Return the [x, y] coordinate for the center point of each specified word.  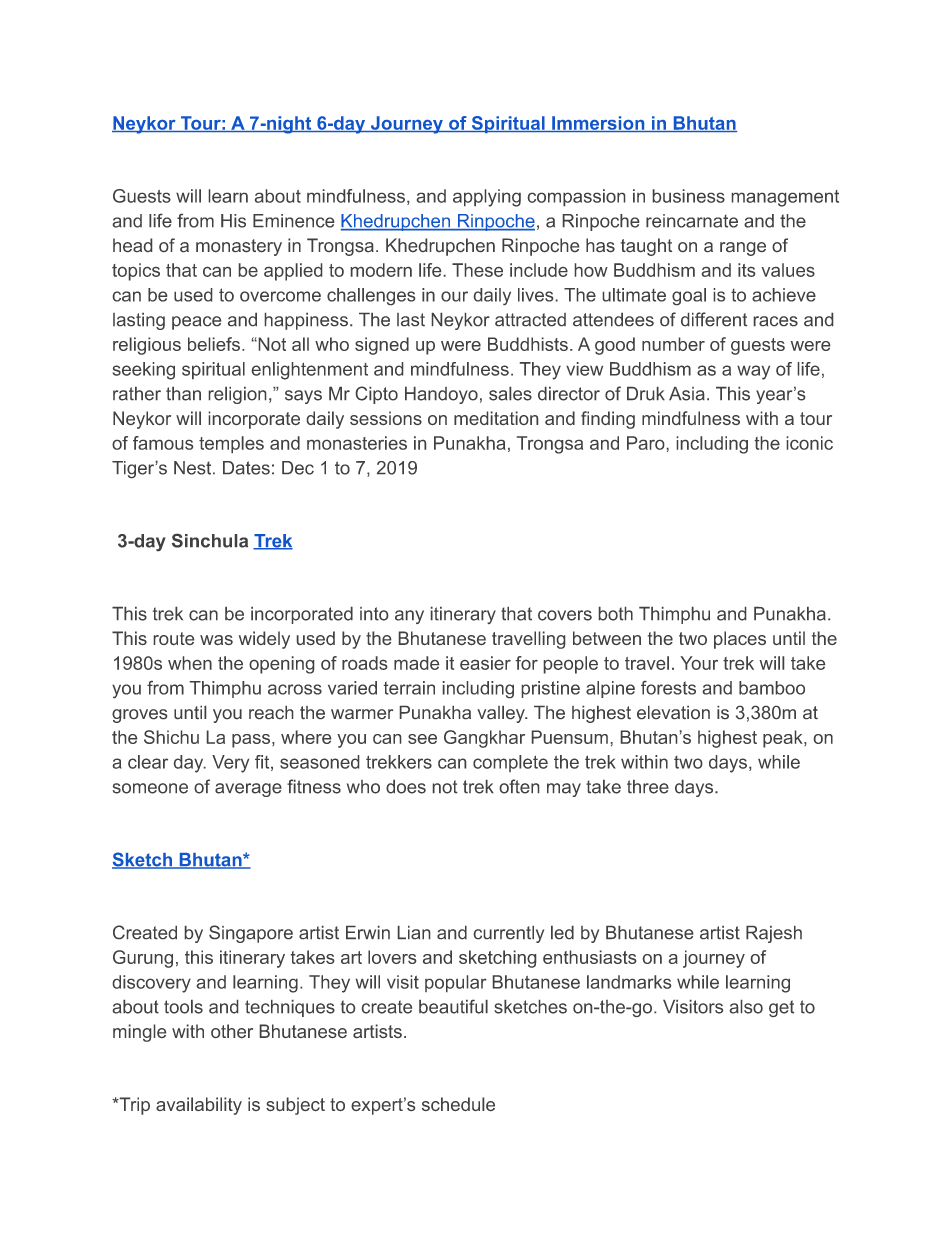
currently [509, 934]
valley [502, 714]
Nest [194, 468]
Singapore [251, 934]
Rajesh [774, 934]
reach [271, 712]
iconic [810, 443]
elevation [673, 712]
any [409, 617]
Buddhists [528, 344]
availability [199, 1106]
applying [487, 198]
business [689, 196]
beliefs [214, 344]
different [714, 319]
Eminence [293, 221]
